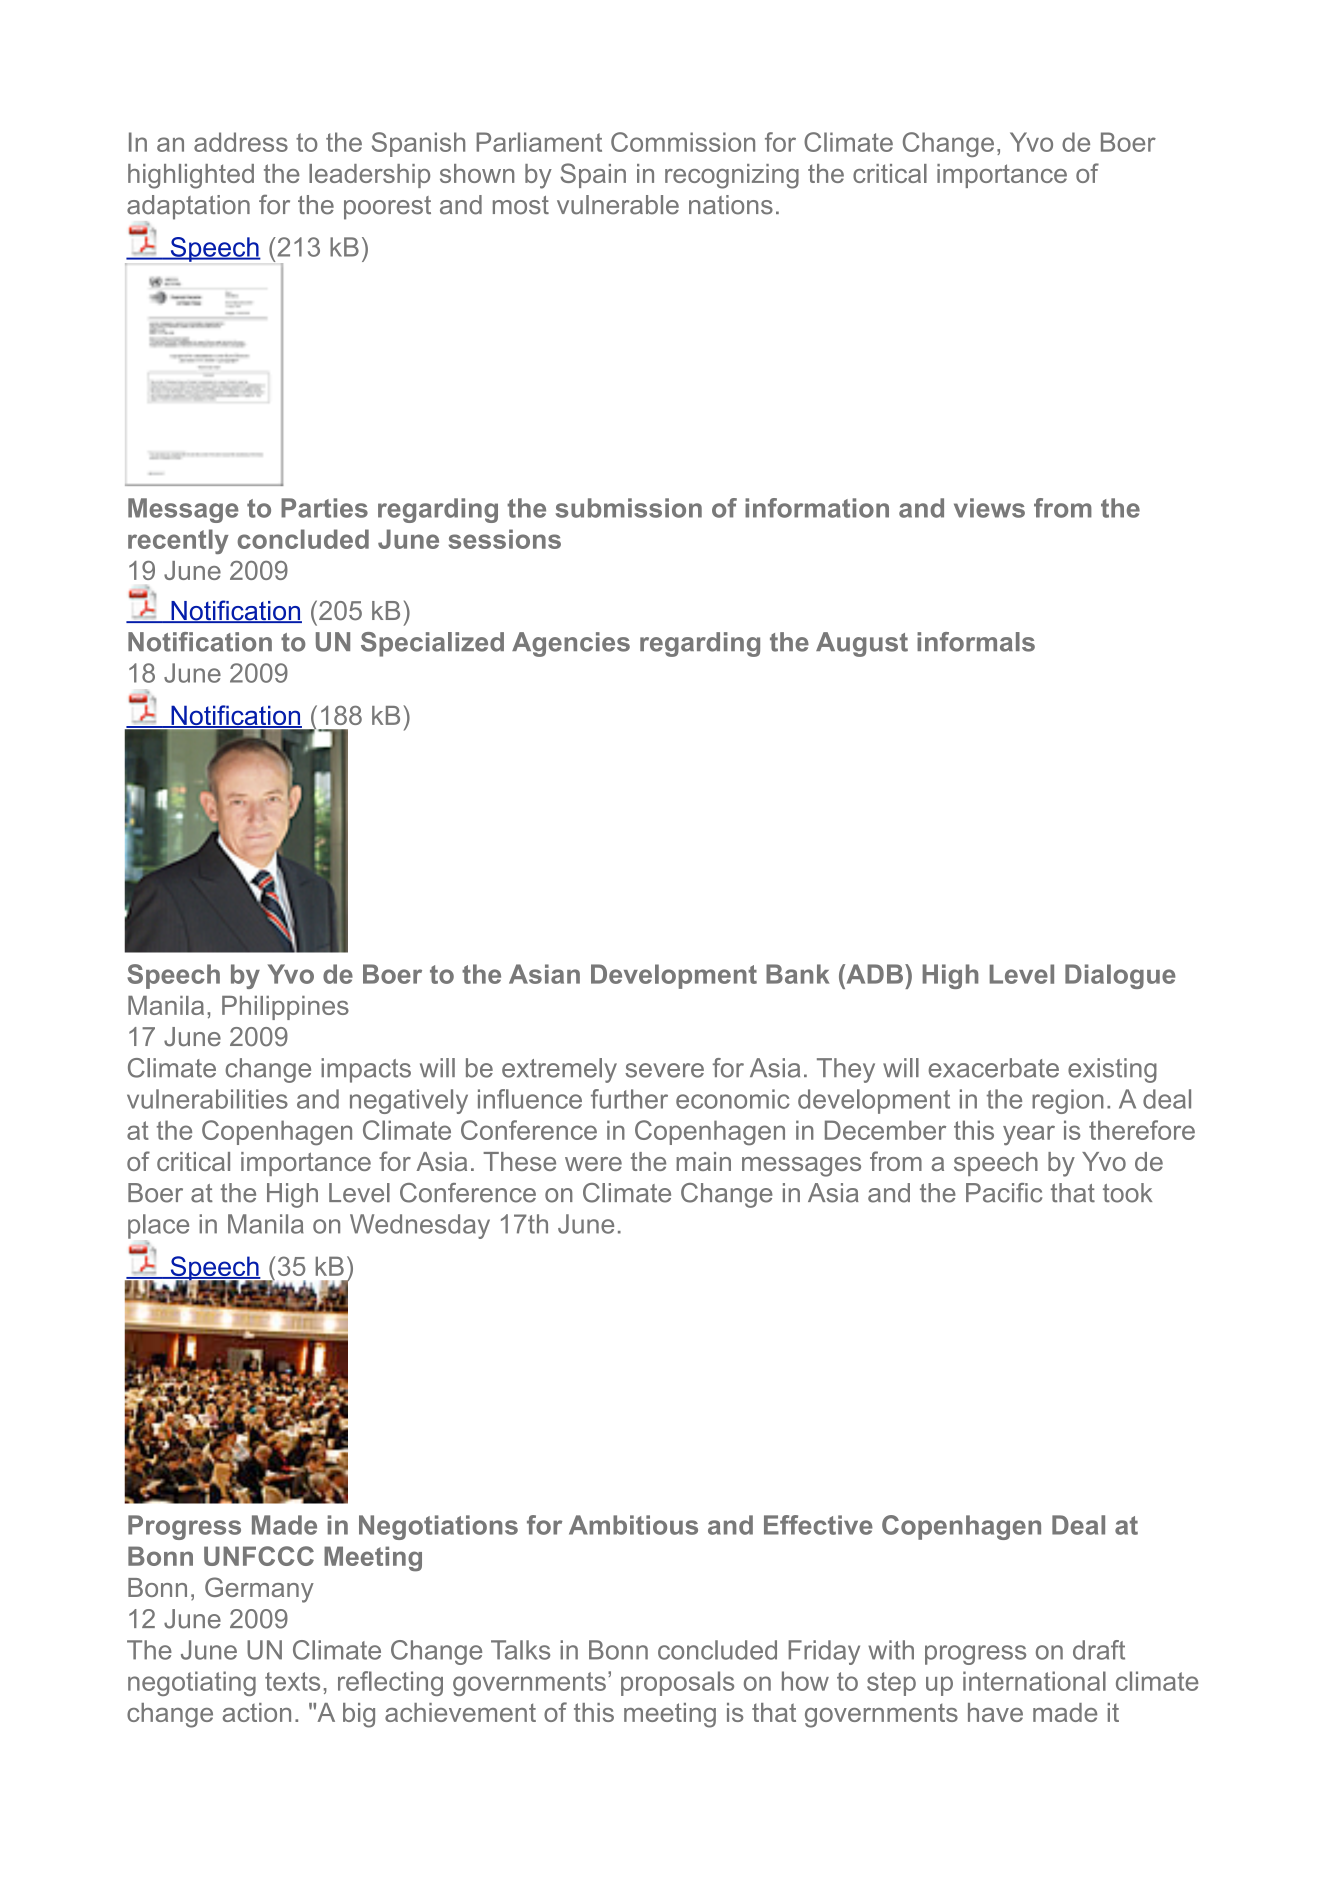 Image resolution: width=1327 pixels, height=1878 pixels. What do you see at coordinates (1120, 976) in the page?
I see `Dialogue` at bounding box center [1120, 976].
